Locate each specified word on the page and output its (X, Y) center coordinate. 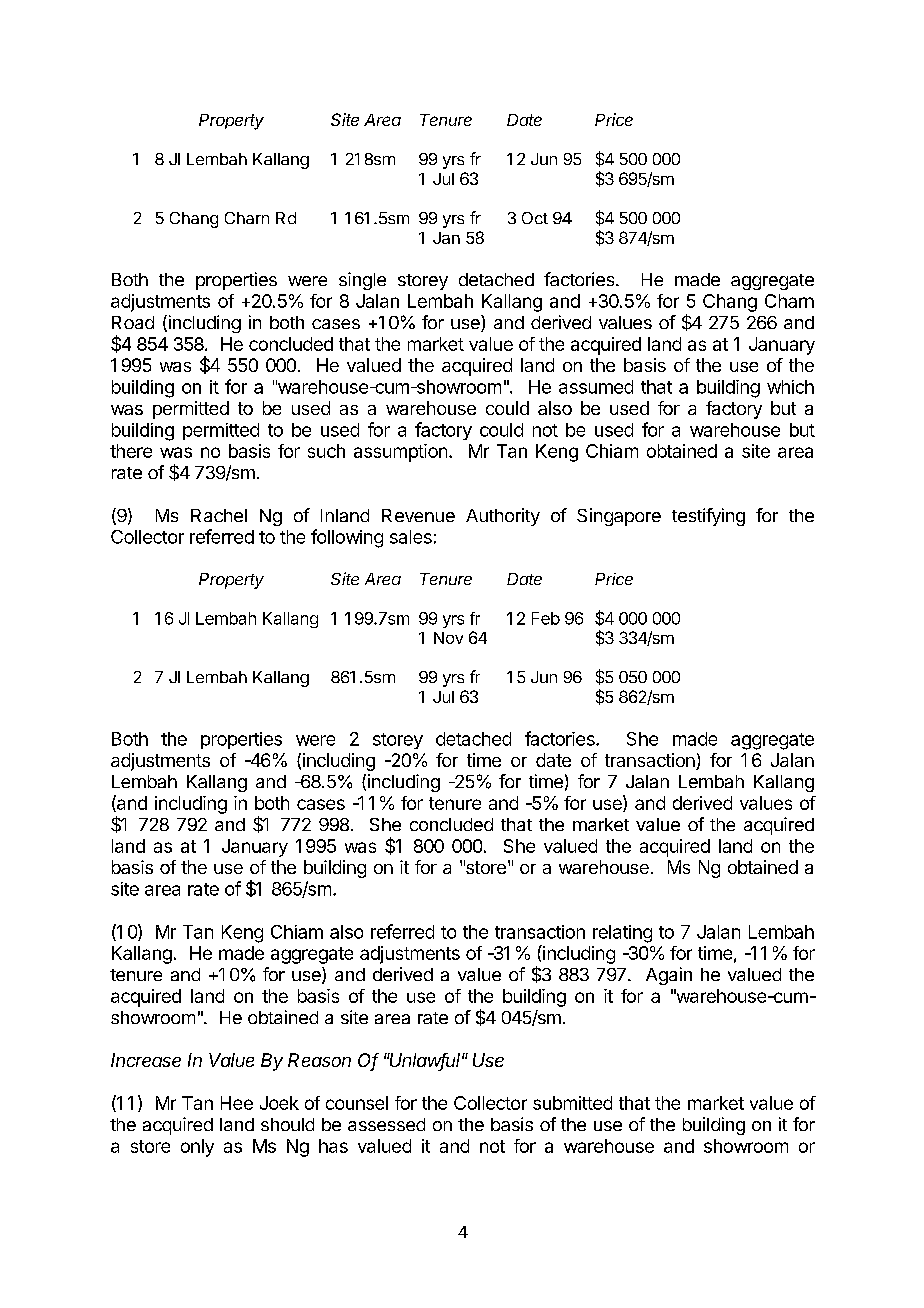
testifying (708, 517)
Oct (535, 218)
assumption (400, 453)
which (790, 387)
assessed (386, 1124)
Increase (146, 1060)
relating (622, 934)
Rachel (219, 515)
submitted (572, 1103)
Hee (237, 1103)
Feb (546, 618)
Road (133, 322)
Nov (448, 638)
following (347, 538)
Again (669, 976)
